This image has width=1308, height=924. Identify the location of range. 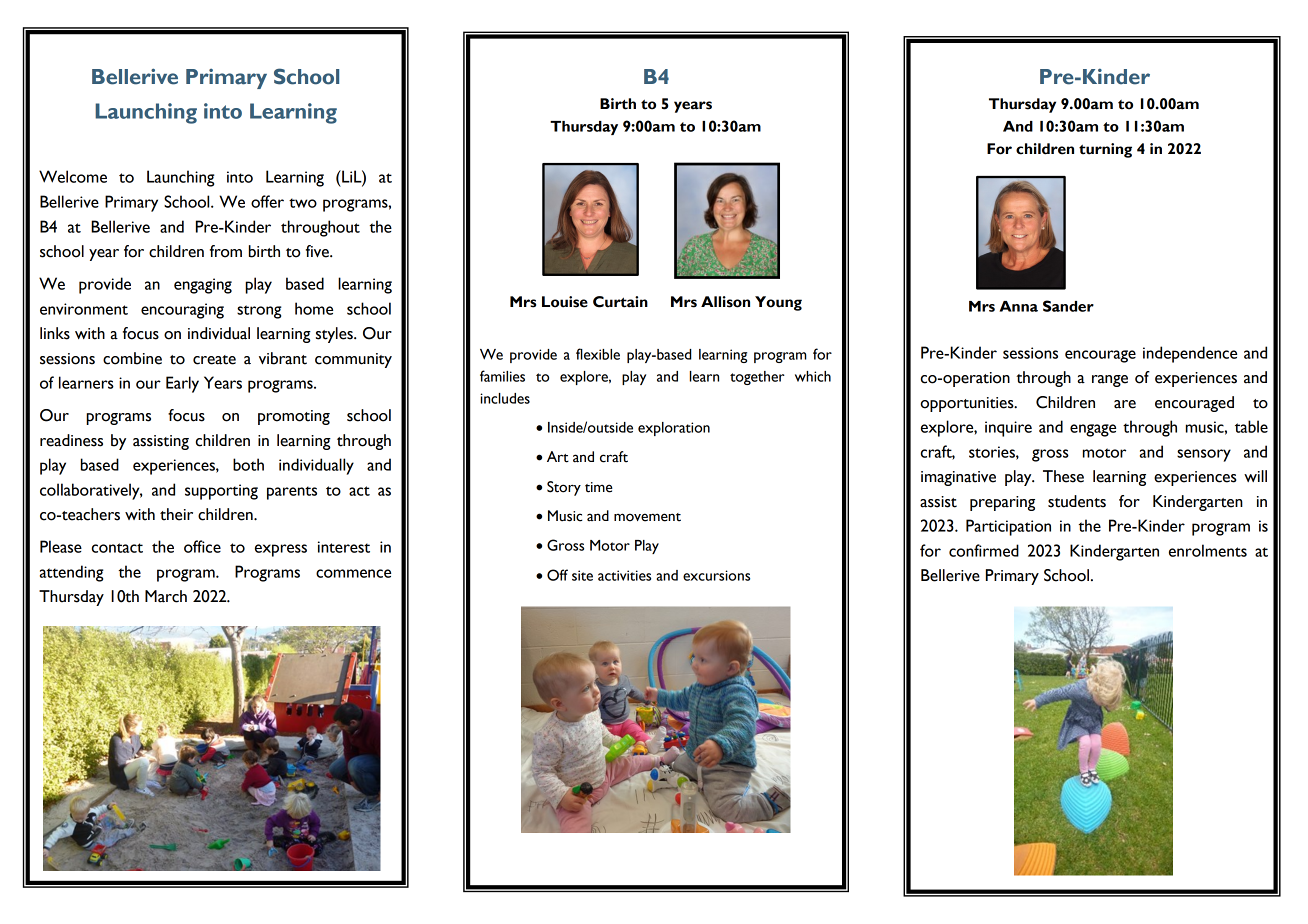
(1110, 381).
